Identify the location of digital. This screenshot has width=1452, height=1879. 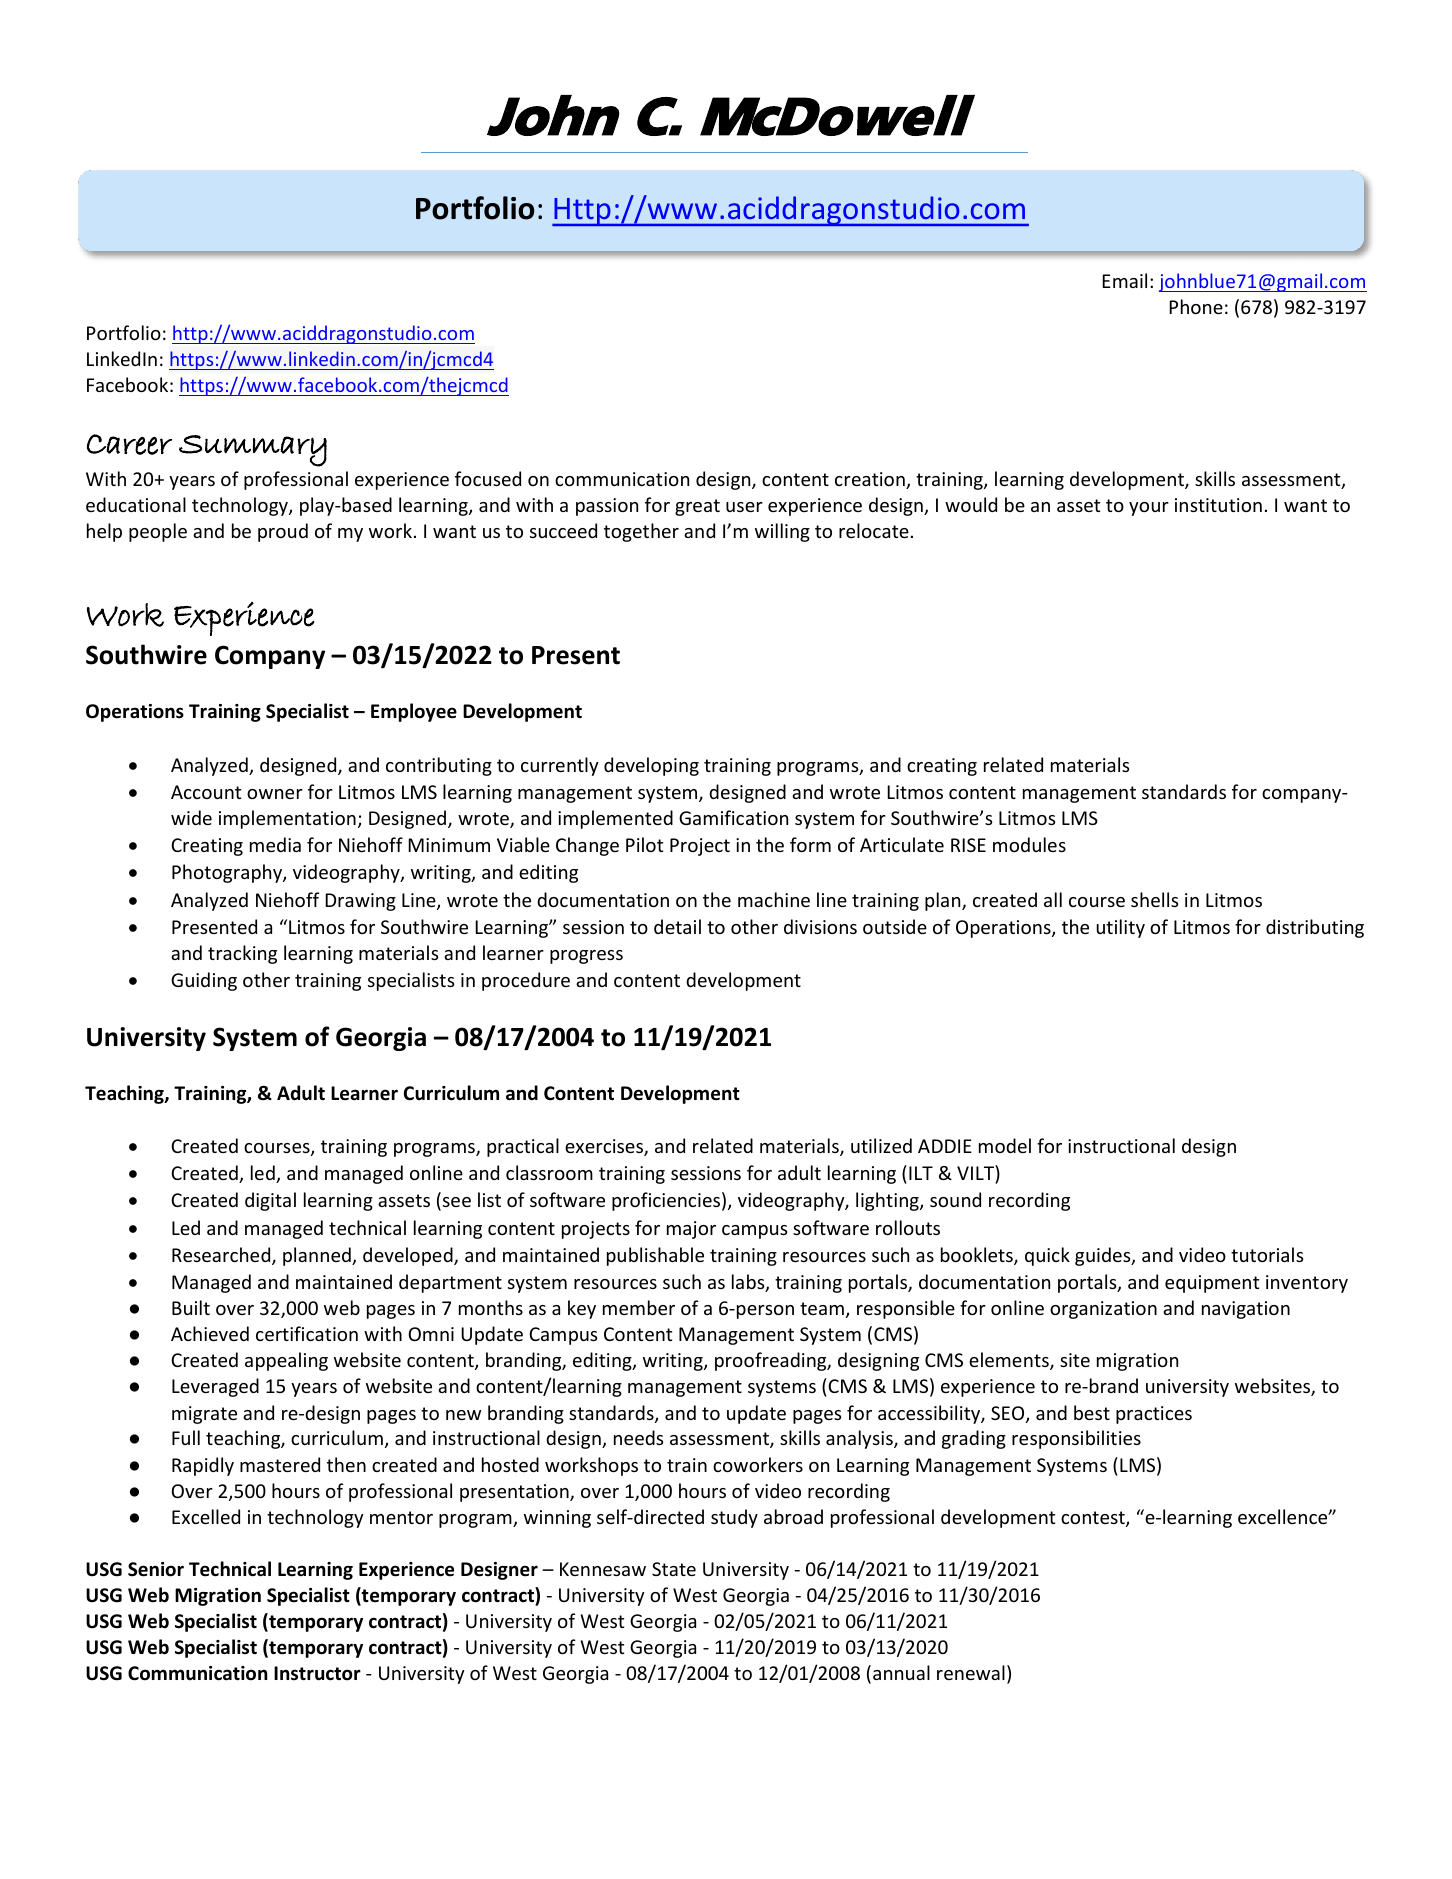
(270, 1201).
